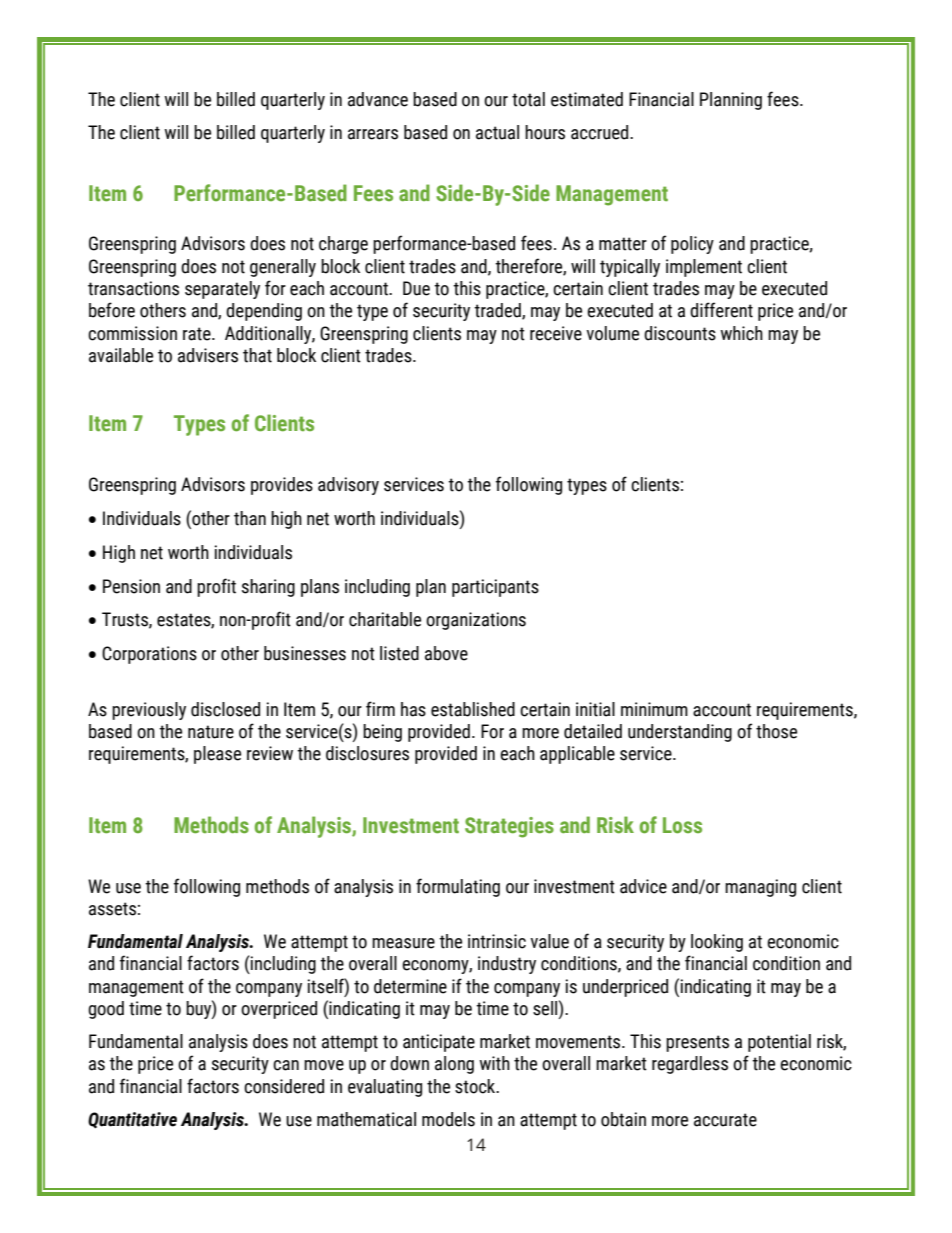 This image has width=952, height=1233. Describe the element at coordinates (208, 355) in the image. I see `advisers` at that location.
